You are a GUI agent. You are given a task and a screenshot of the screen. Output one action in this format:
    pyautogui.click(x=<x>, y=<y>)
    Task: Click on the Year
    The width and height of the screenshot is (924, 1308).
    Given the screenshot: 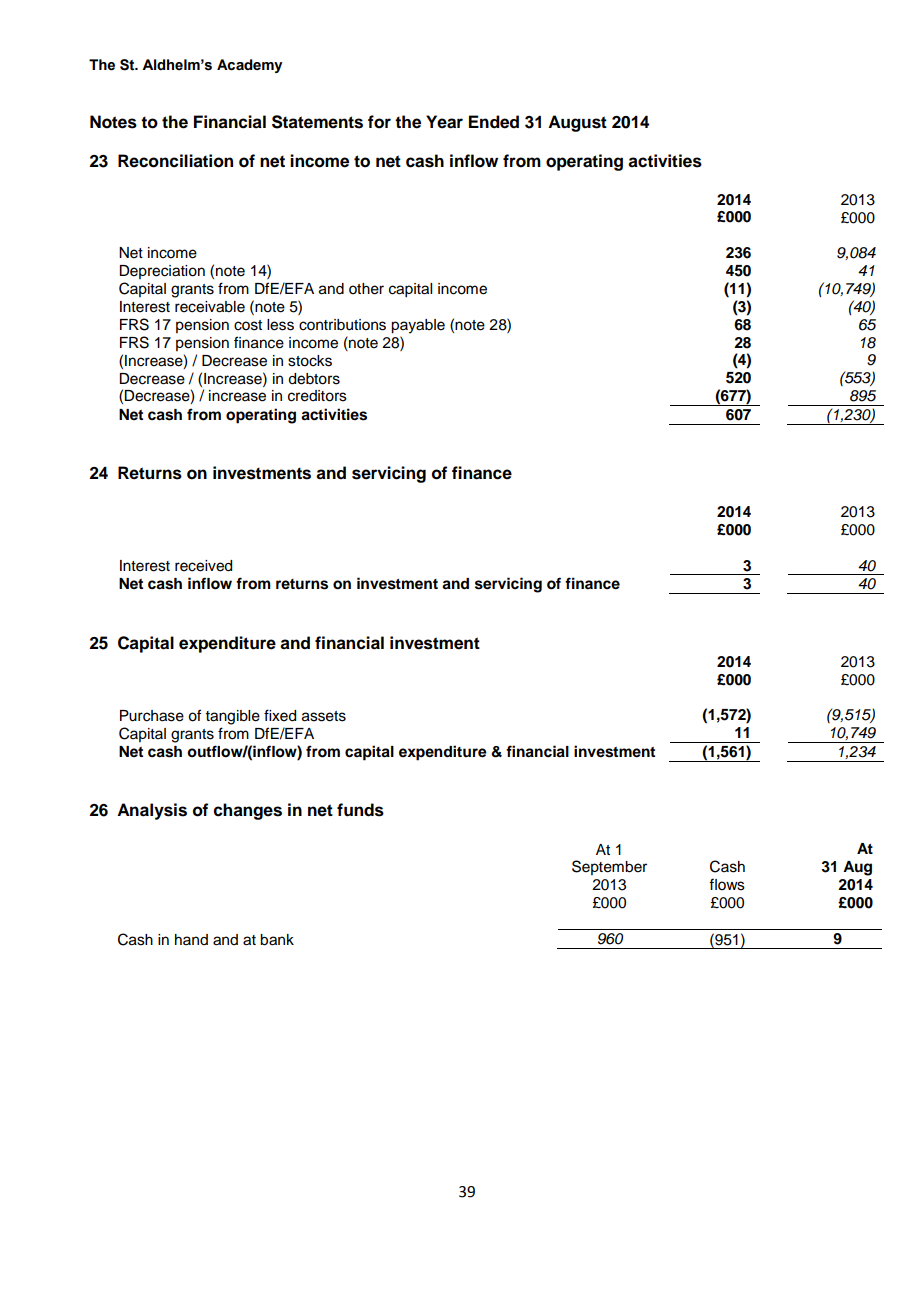 What is the action you would take?
    pyautogui.click(x=444, y=122)
